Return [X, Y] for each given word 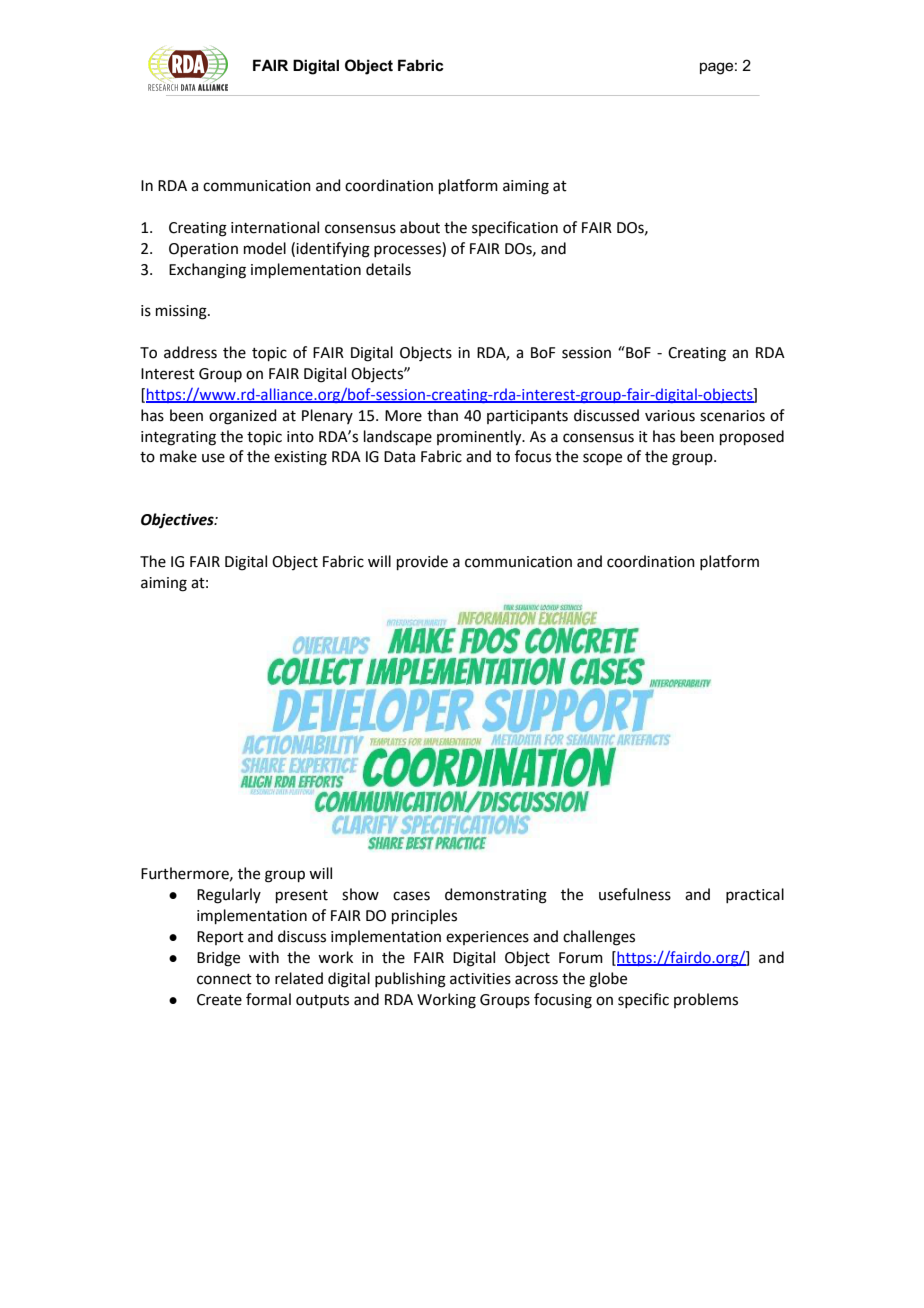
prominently [480, 438]
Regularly [229, 896]
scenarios [732, 416]
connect [224, 979]
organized [243, 417]
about [420, 227]
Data [399, 457]
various [670, 416]
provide [422, 562]
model [265, 248]
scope [602, 459]
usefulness [635, 894]
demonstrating [496, 896]
